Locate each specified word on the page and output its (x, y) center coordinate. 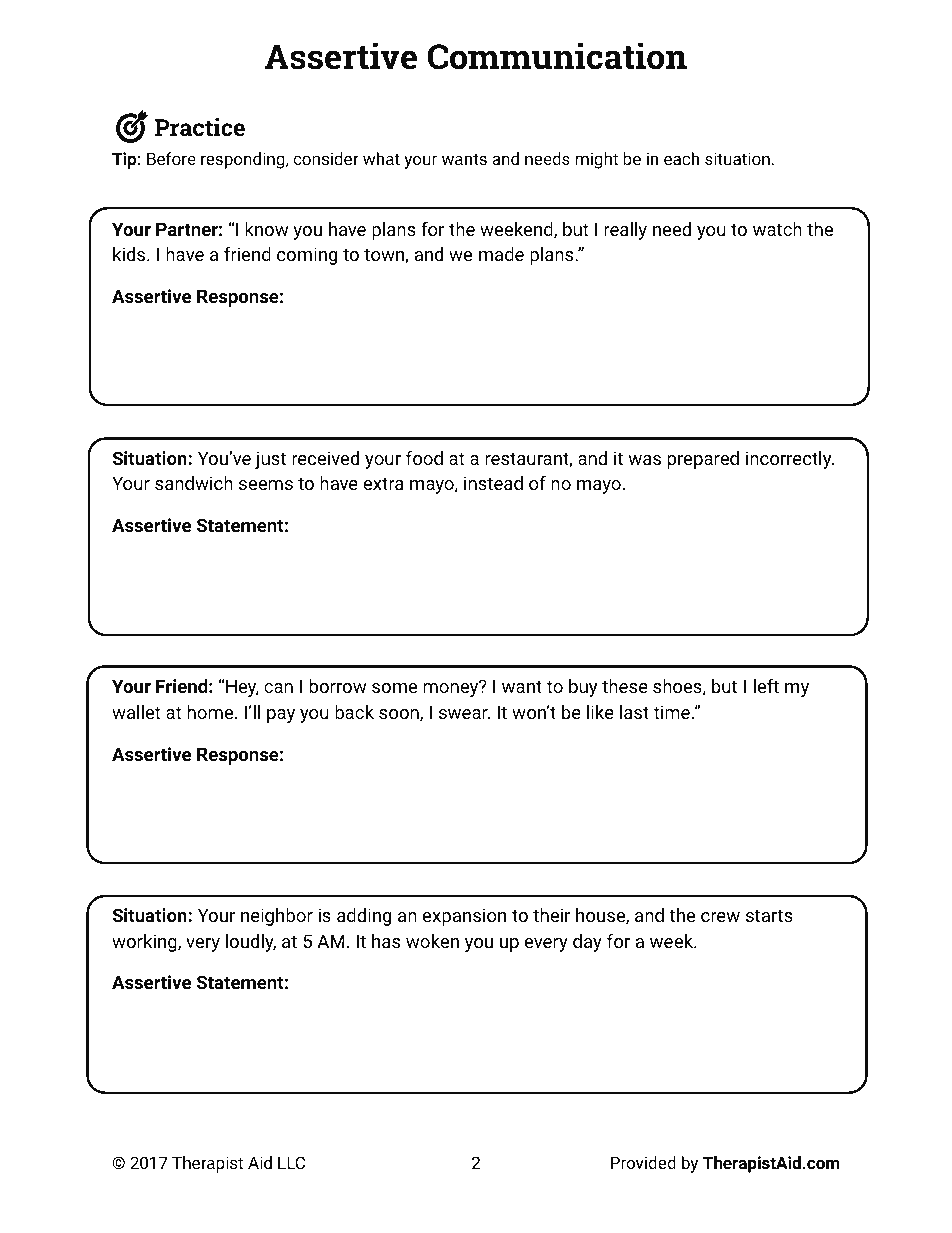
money (452, 689)
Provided (643, 1162)
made (501, 254)
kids (130, 254)
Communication (557, 56)
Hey (242, 688)
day (587, 943)
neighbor (277, 917)
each (681, 158)
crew (720, 917)
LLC (291, 1162)
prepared (703, 460)
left (766, 686)
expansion (464, 917)
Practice (200, 127)
